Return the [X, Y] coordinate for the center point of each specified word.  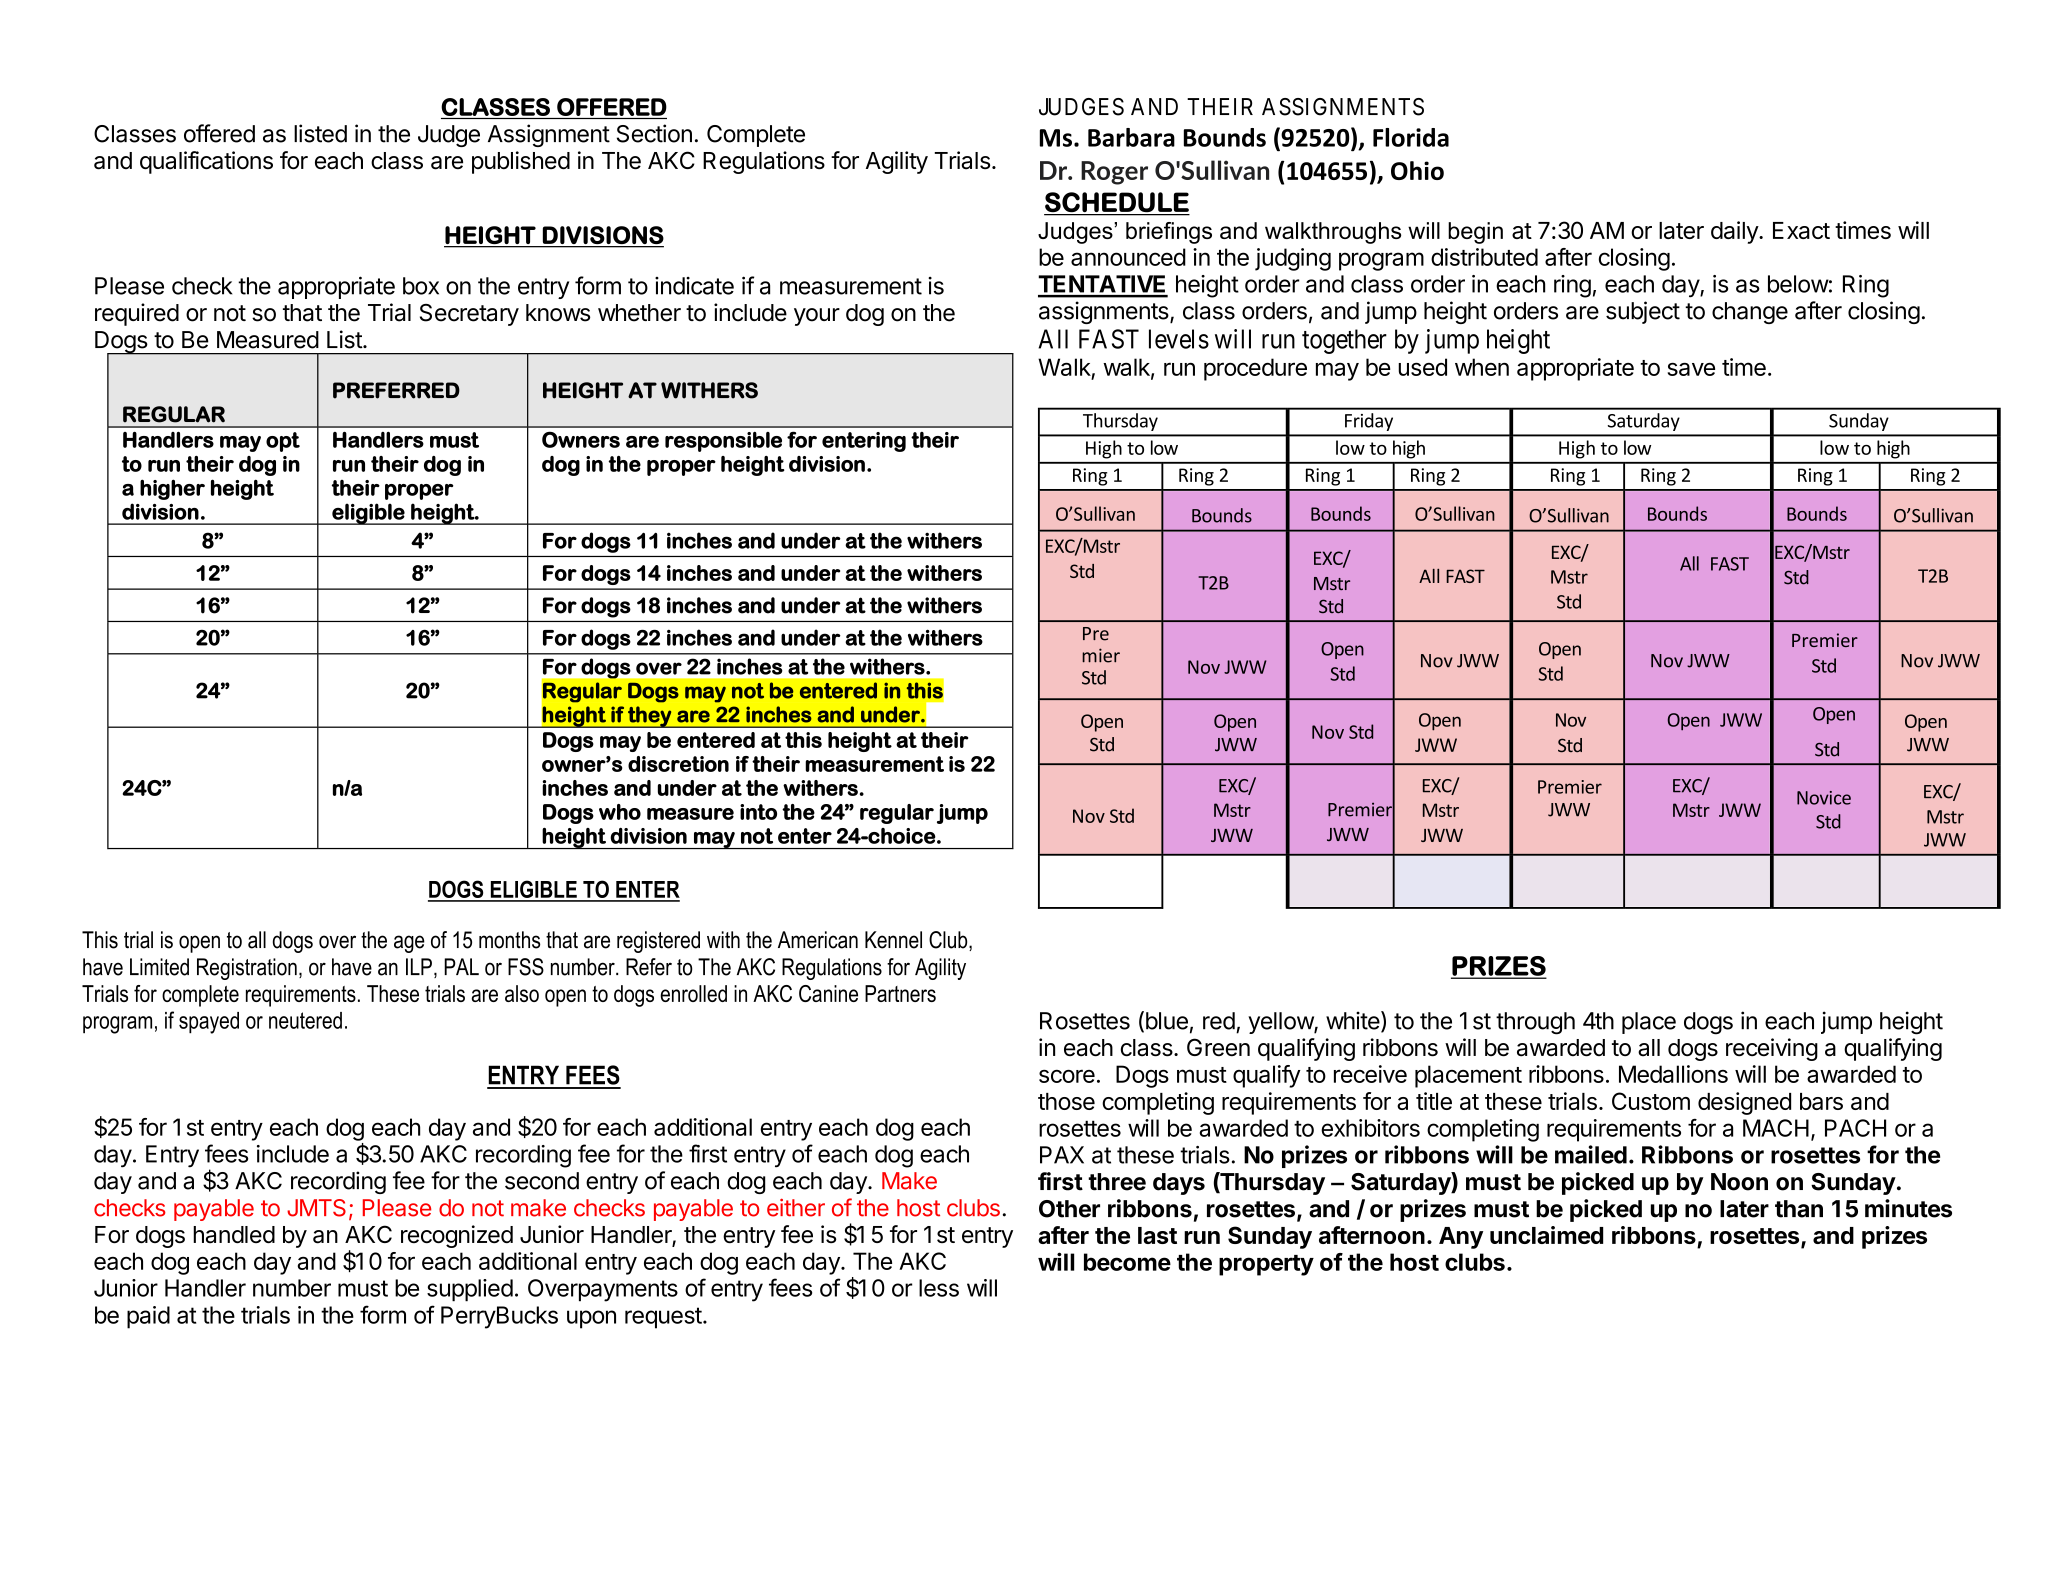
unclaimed [1546, 1235]
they [649, 717]
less [939, 1288]
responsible [723, 442]
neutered [305, 1020]
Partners [900, 993]
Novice [1824, 798]
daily [1735, 232]
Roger [1114, 173]
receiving [1772, 1049]
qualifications [206, 162]
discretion [678, 764]
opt [283, 442]
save [1691, 369]
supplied [470, 1290]
